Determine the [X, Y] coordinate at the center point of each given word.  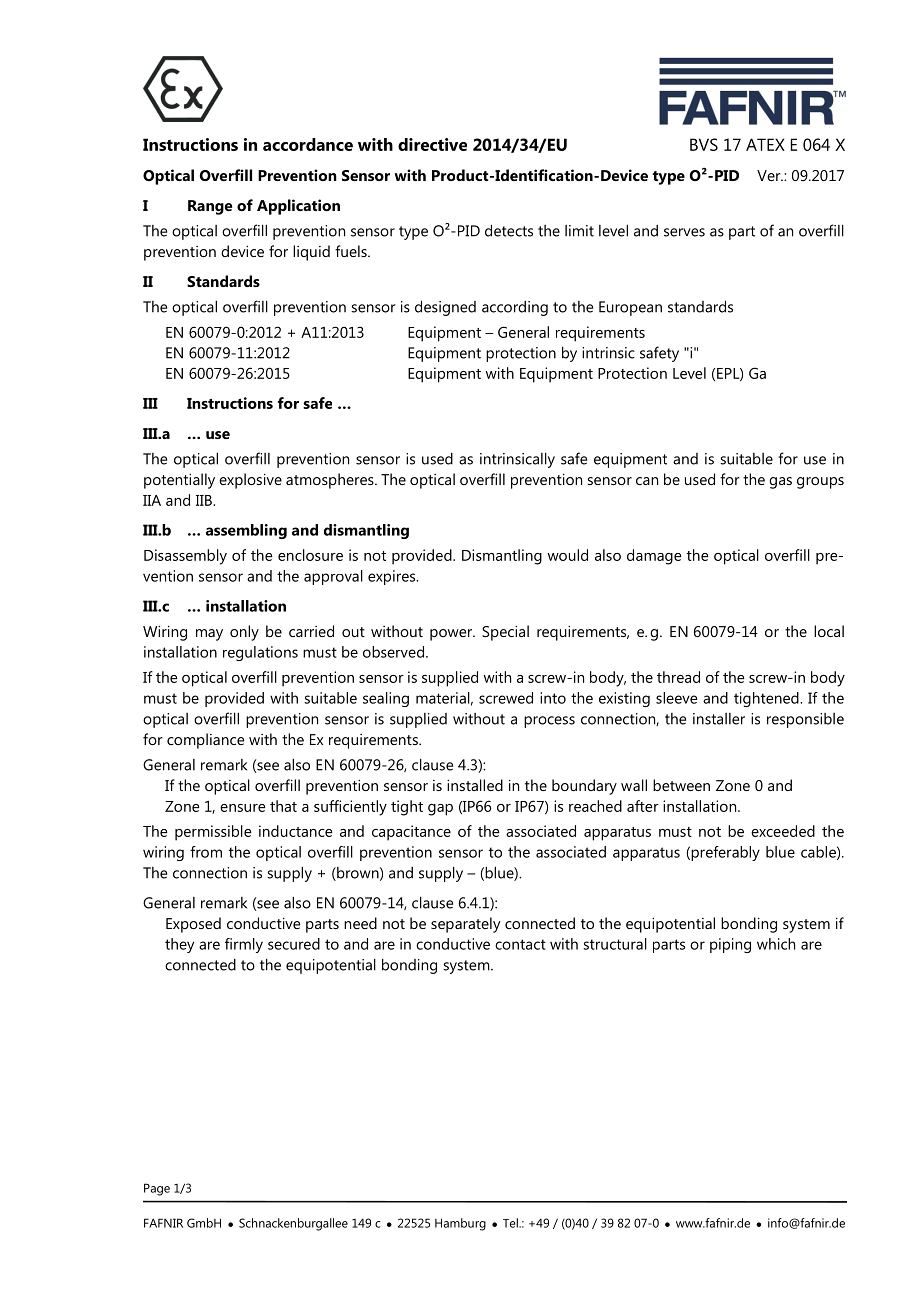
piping [730, 945]
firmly [244, 945]
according [515, 308]
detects [509, 230]
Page [157, 1189]
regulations [260, 653]
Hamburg [460, 1224]
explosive [250, 481]
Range [210, 207]
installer [719, 719]
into [553, 698]
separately [465, 925]
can [647, 481]
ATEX [765, 144]
